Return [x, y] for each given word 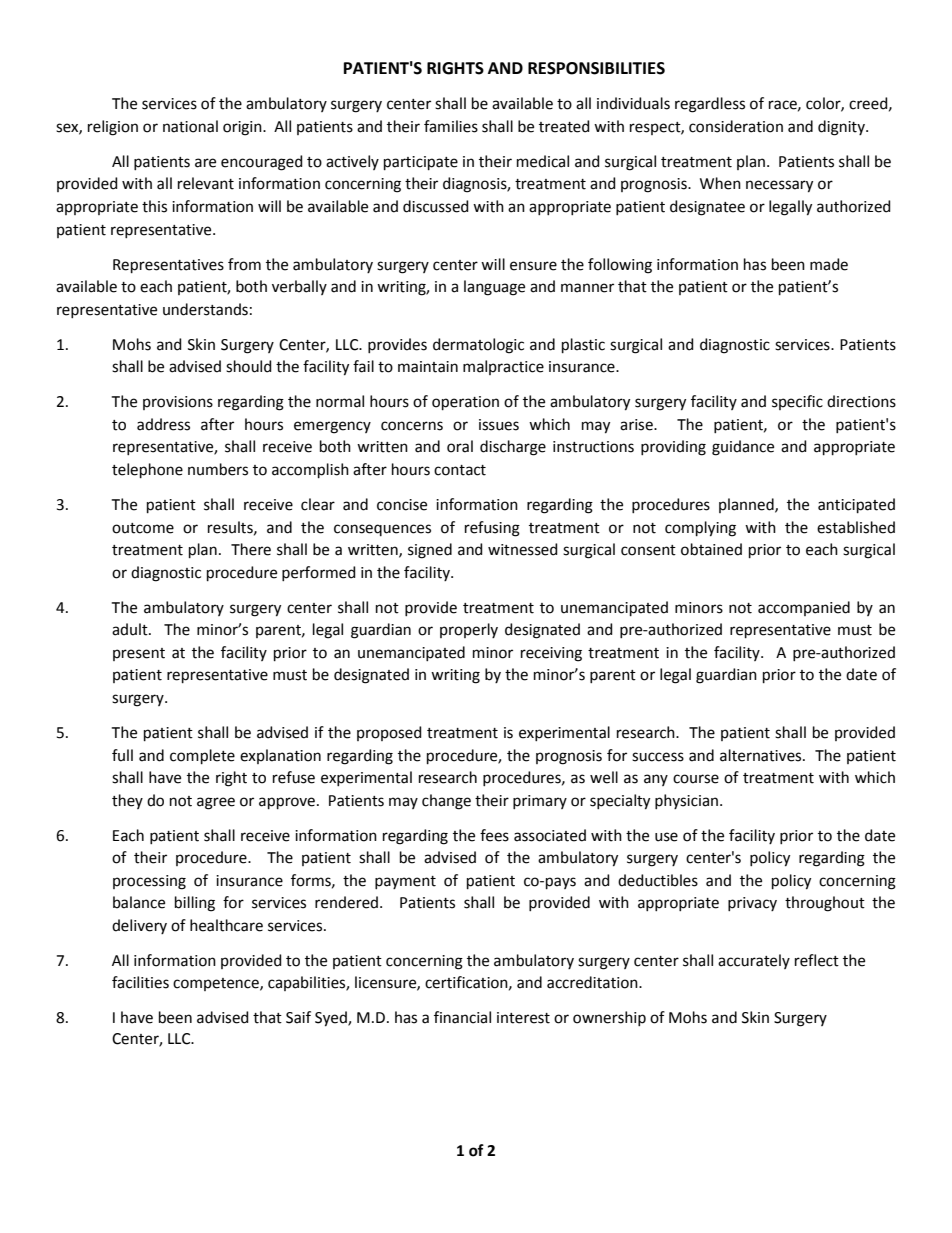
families [451, 126]
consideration [736, 126]
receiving [551, 654]
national [190, 126]
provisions [178, 403]
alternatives [762, 755]
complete [202, 756]
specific [797, 402]
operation [465, 403]
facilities [140, 982]
